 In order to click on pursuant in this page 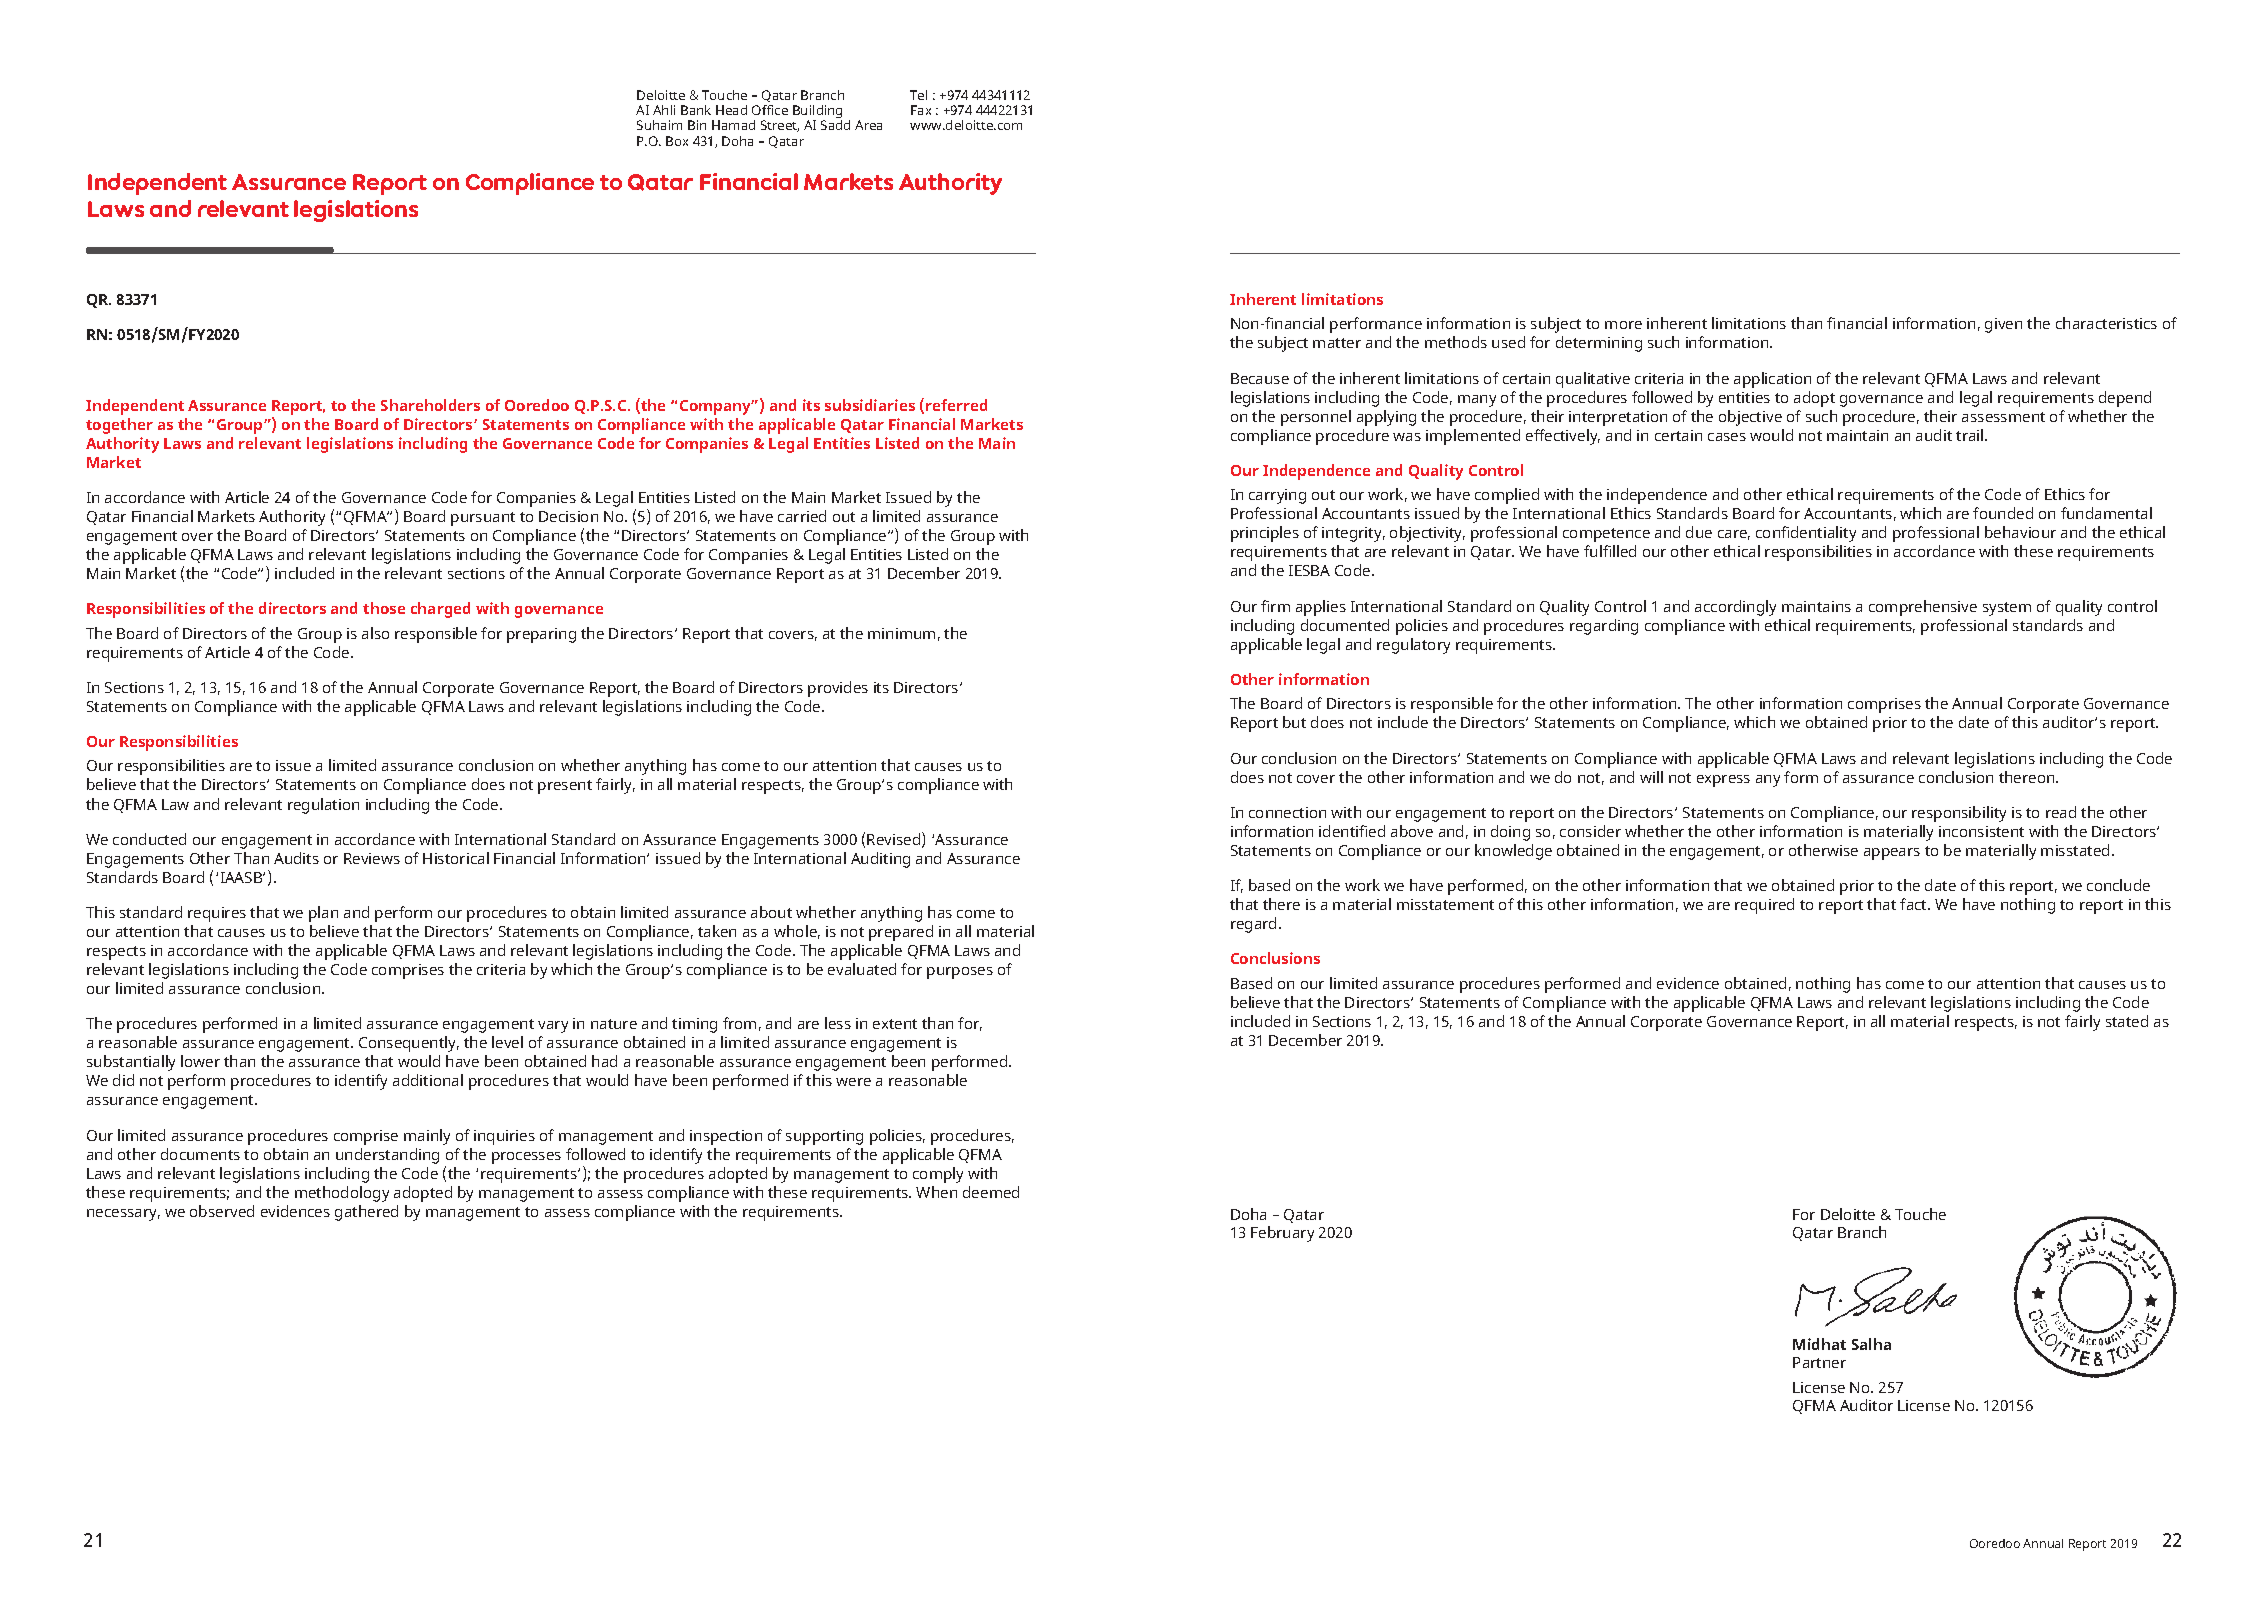, I will do `click(483, 519)`.
